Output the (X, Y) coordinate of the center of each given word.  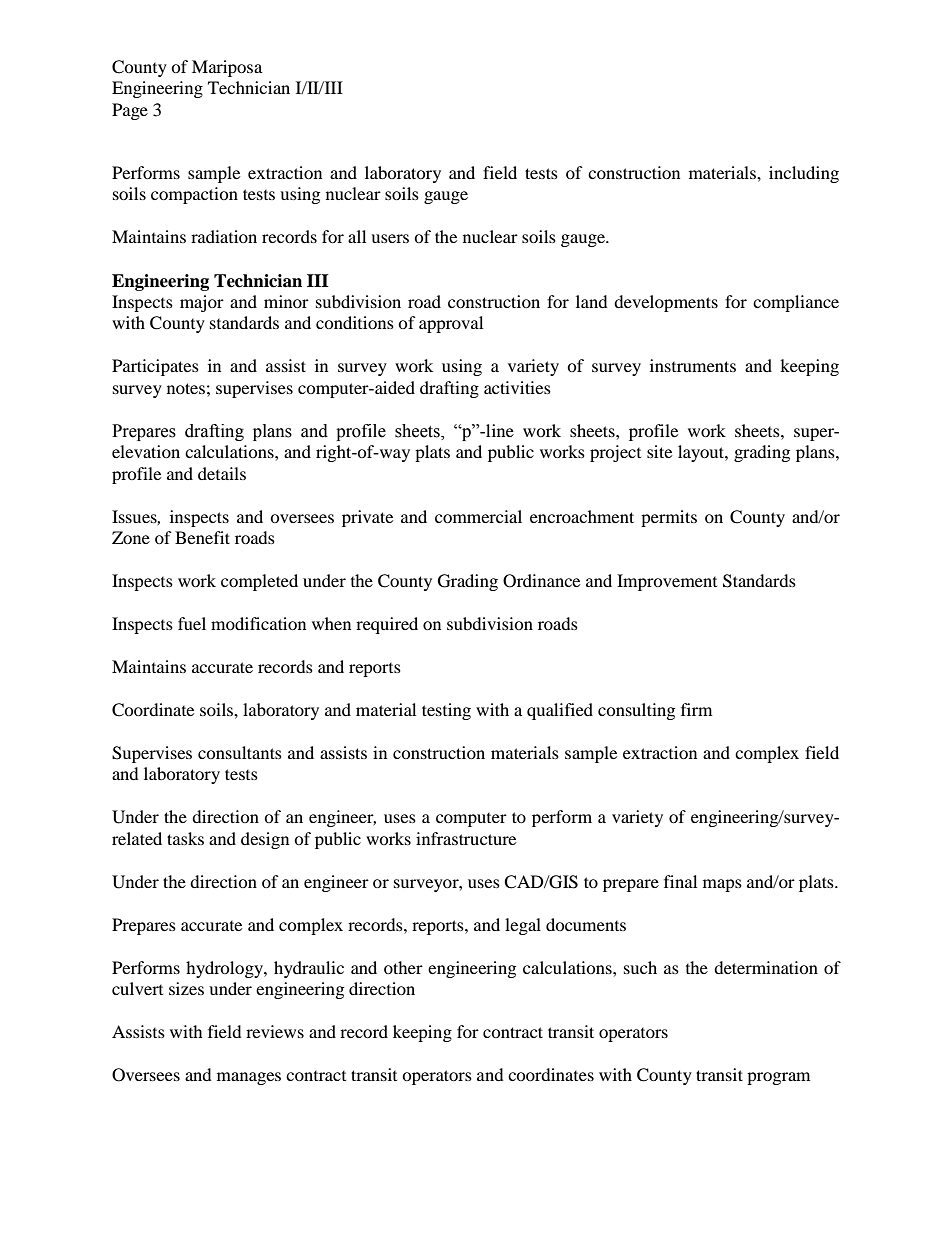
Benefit (202, 537)
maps (722, 885)
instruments (693, 365)
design (265, 840)
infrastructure (466, 838)
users (390, 238)
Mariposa (227, 68)
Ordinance (541, 581)
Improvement (667, 582)
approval (451, 324)
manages (249, 1078)
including (804, 174)
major (202, 303)
